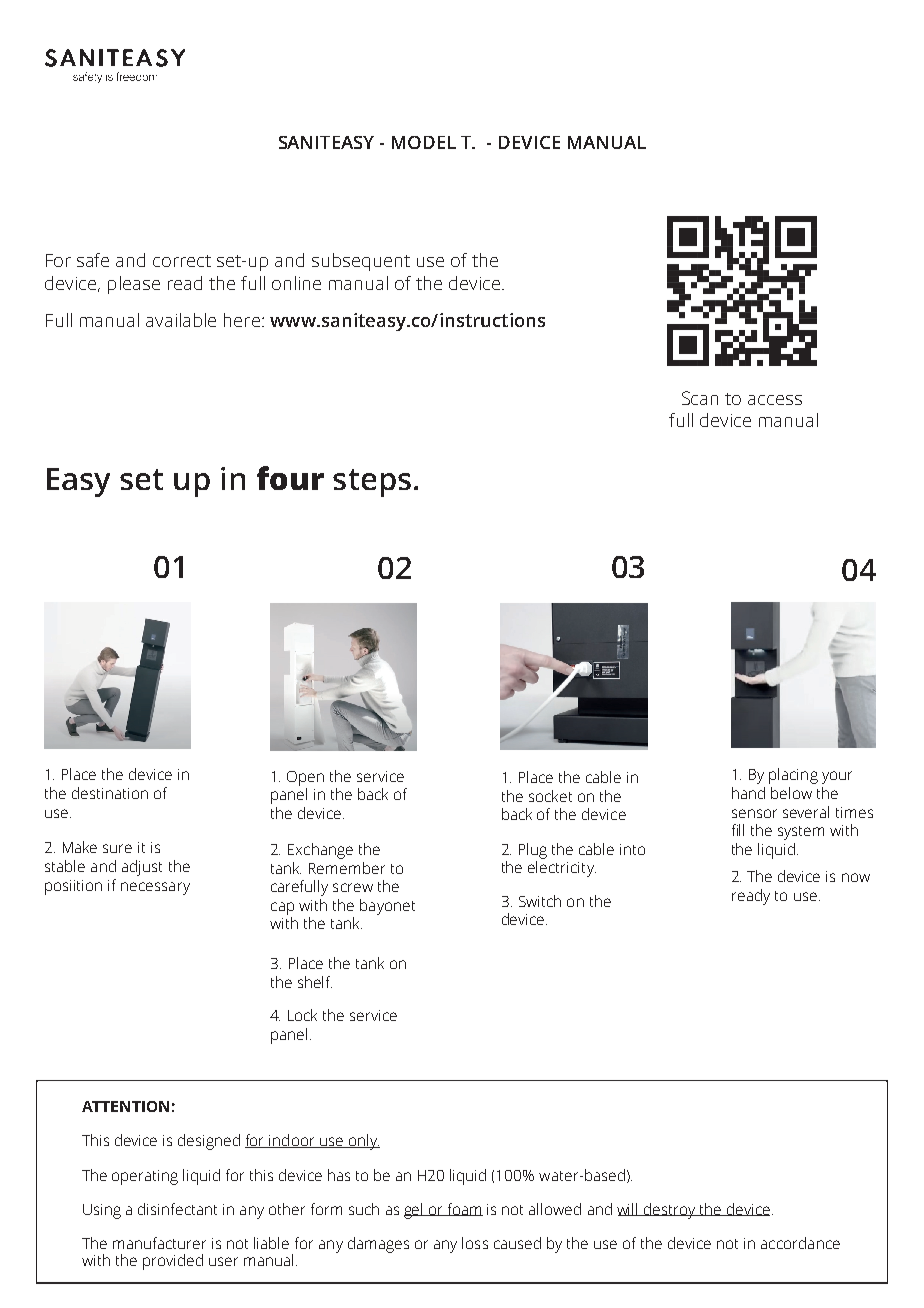 This image has width=924, height=1308. Describe the element at coordinates (533, 851) in the image. I see `Plug` at that location.
